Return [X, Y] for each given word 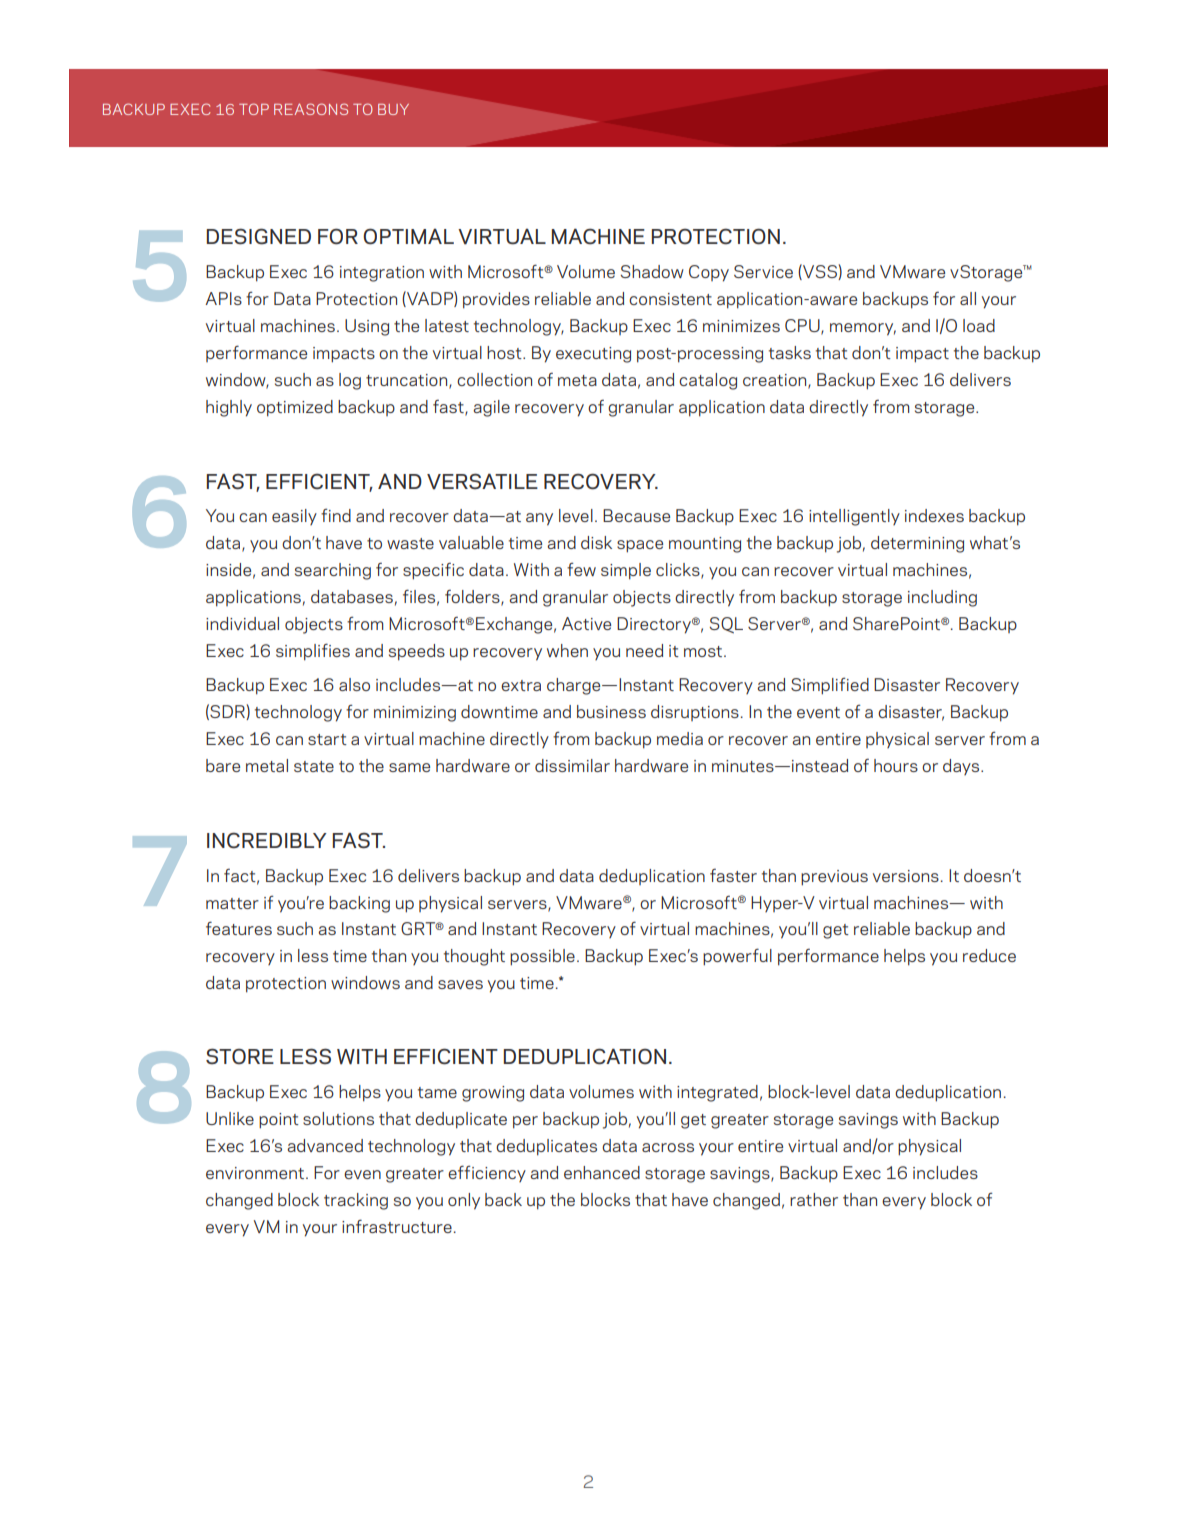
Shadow [652, 271]
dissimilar [572, 765]
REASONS [311, 109]
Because [636, 515]
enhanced [602, 1172]
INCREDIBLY [267, 840]
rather [814, 1199]
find [336, 515]
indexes [934, 515]
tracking [356, 1201]
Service [763, 271]
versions [906, 876]
